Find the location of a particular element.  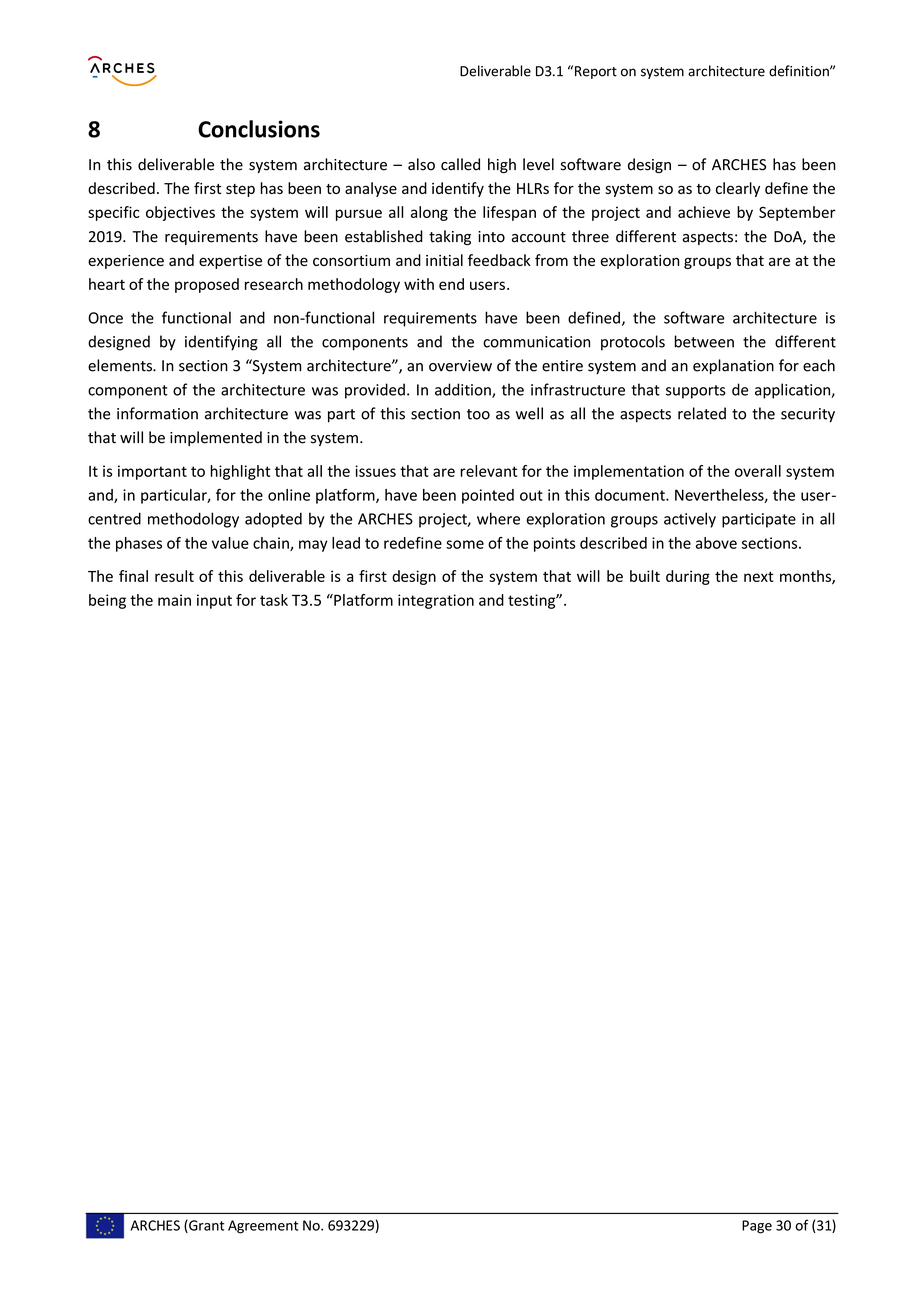

Page is located at coordinates (757, 1227).
